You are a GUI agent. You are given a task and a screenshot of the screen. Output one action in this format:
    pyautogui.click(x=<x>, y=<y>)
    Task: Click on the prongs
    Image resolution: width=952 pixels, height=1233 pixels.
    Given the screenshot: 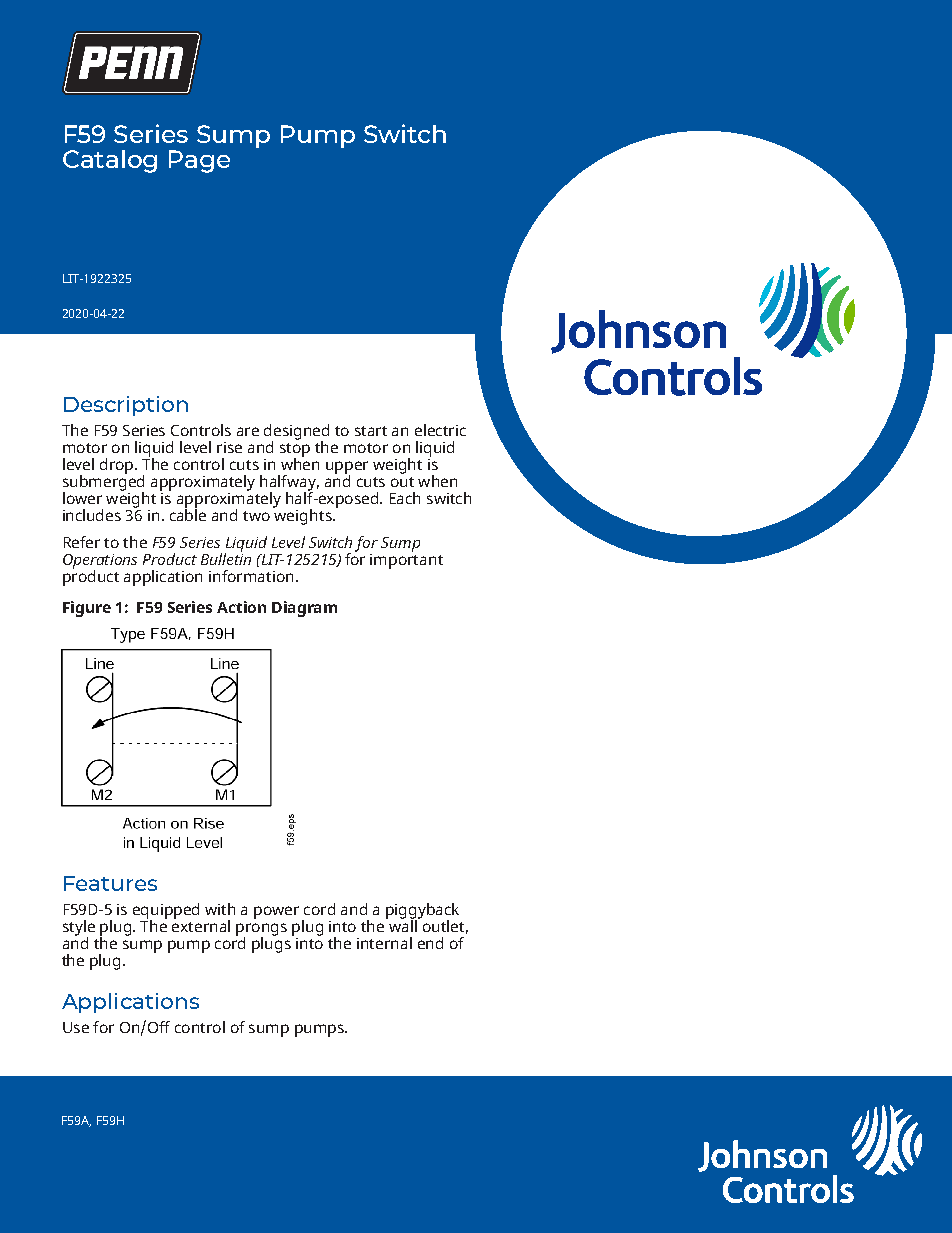 What is the action you would take?
    pyautogui.click(x=261, y=930)
